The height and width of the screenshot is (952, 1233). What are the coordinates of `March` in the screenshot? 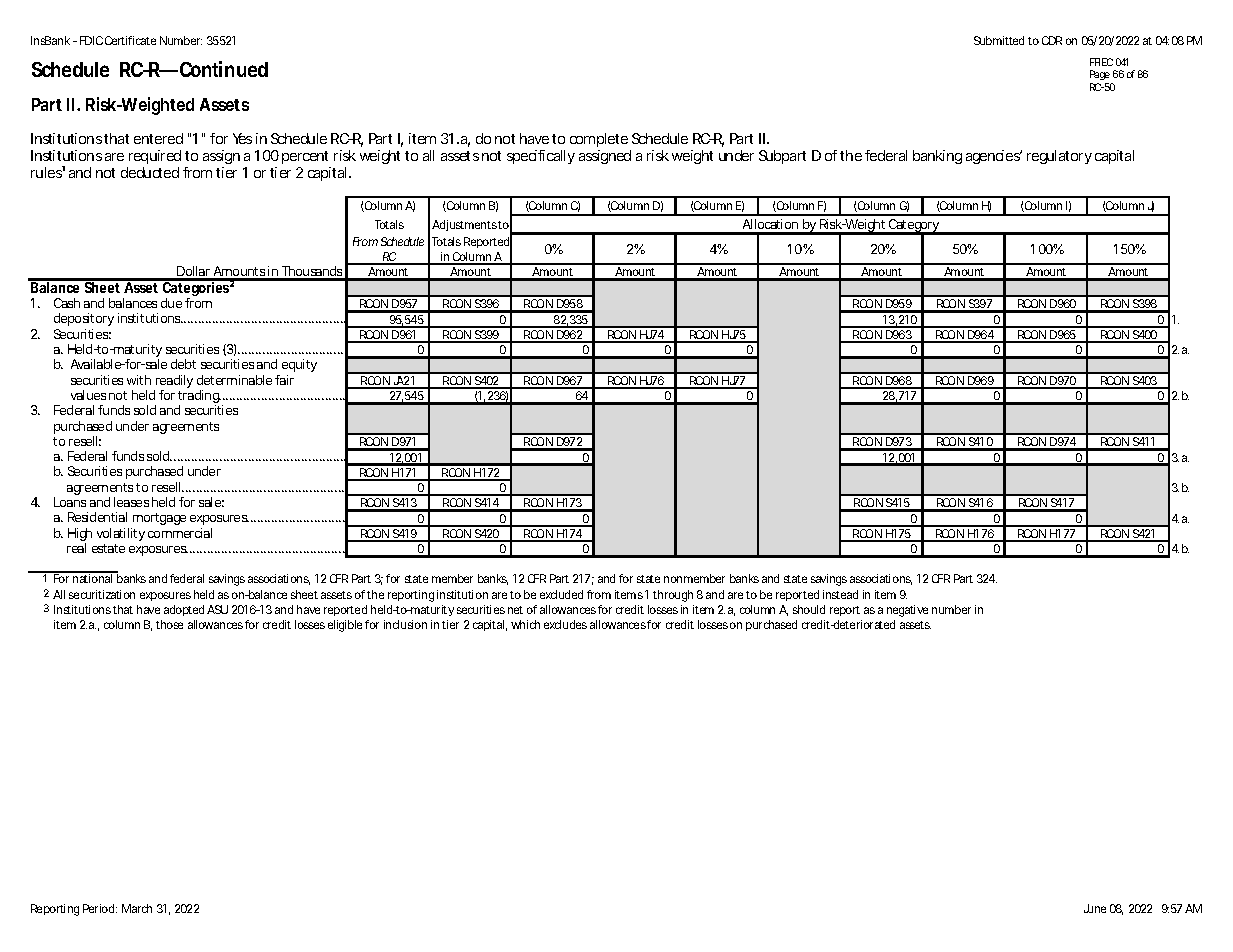 It's located at (137, 908).
